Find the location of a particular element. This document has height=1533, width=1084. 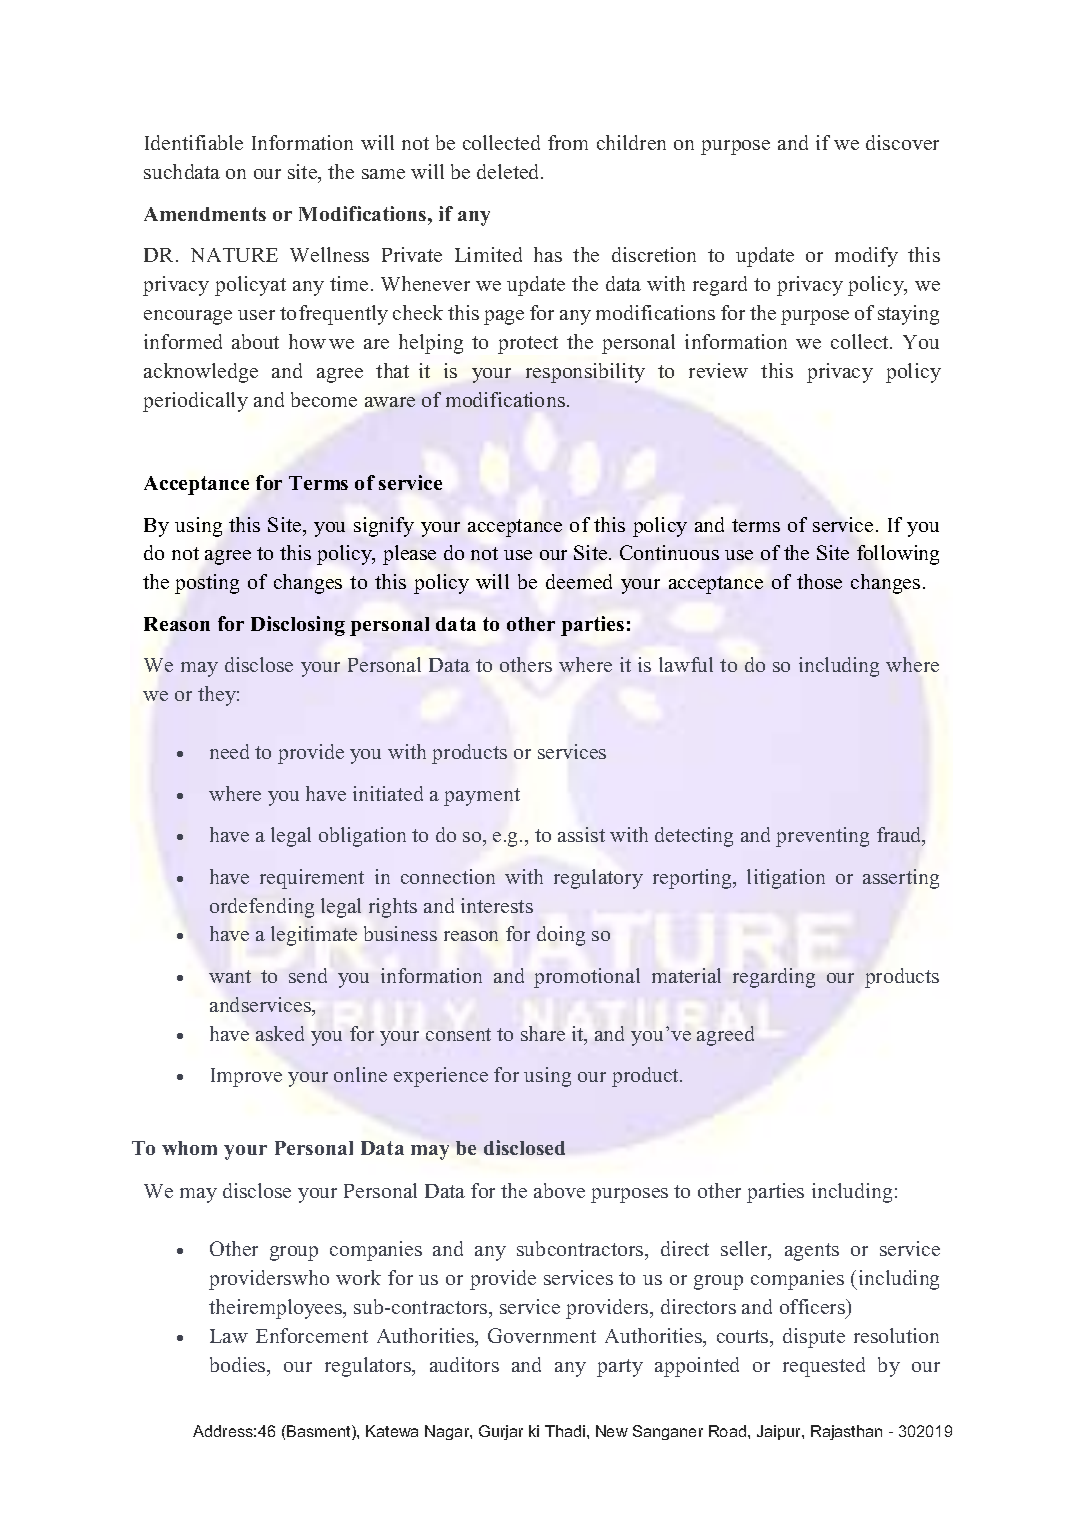

whom is located at coordinates (189, 1148).
